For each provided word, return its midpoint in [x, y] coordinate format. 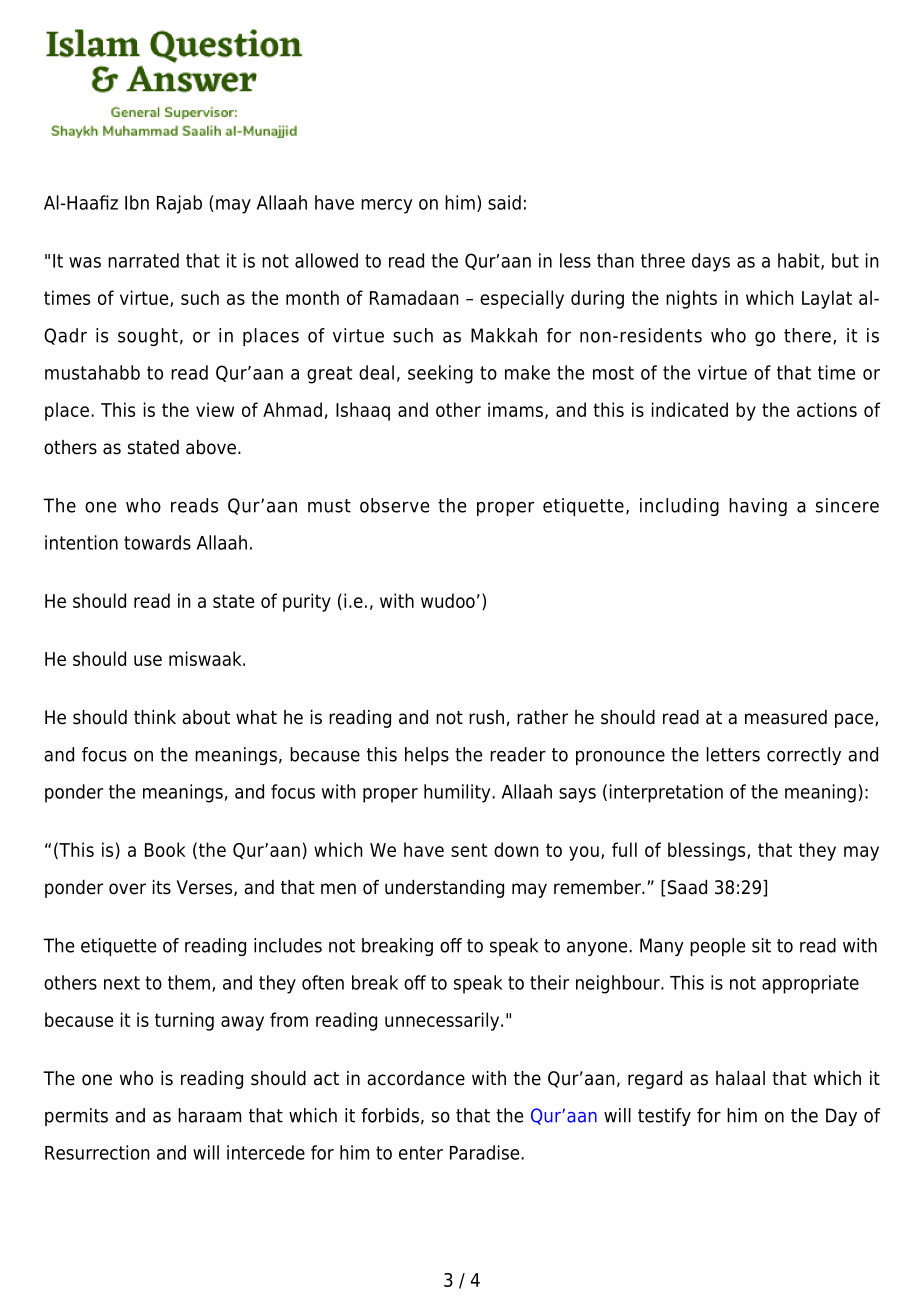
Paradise [486, 1152]
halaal [740, 1078]
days [711, 262]
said [504, 202]
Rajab [179, 204]
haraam [209, 1115]
